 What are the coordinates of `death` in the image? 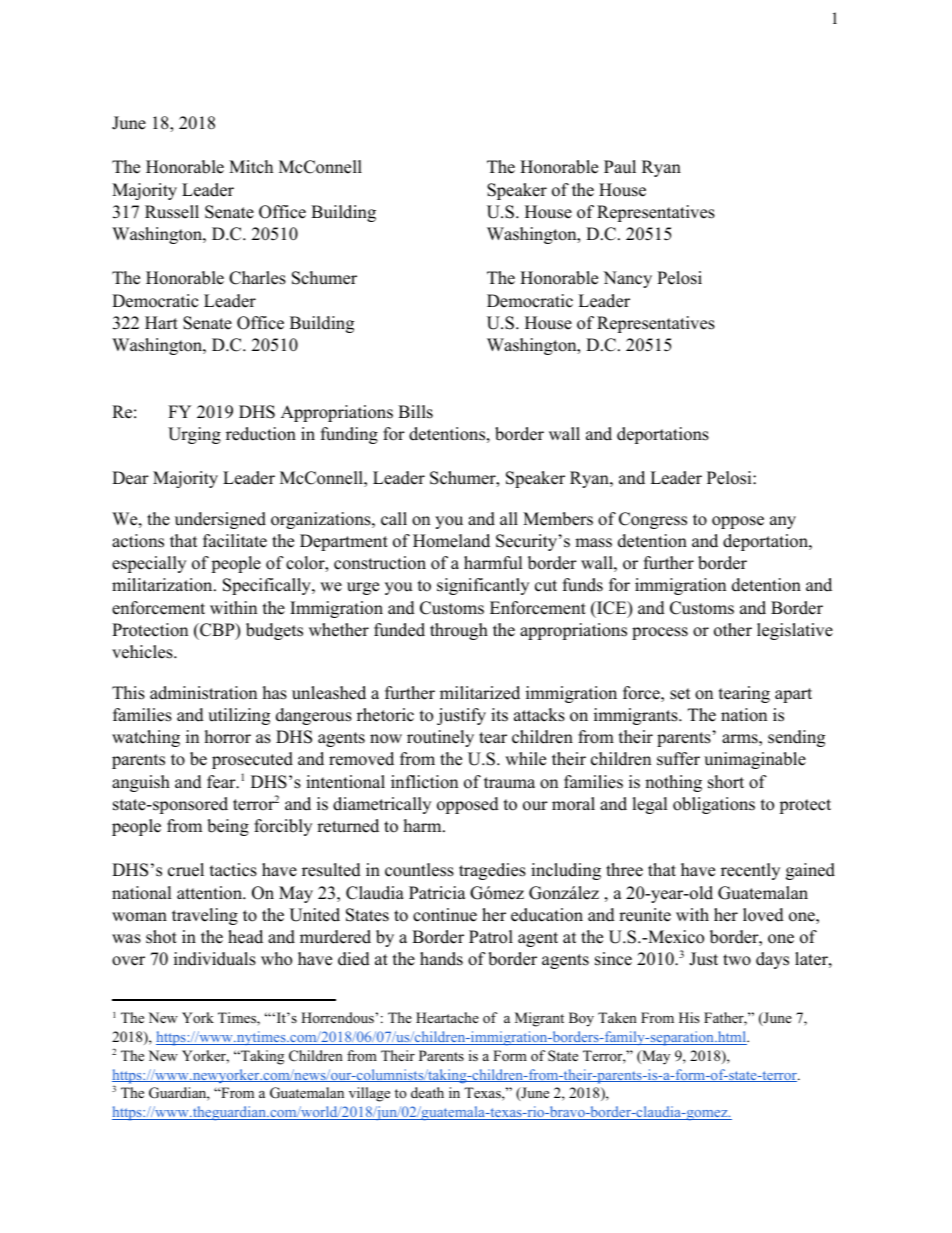 It's located at (427, 1092).
